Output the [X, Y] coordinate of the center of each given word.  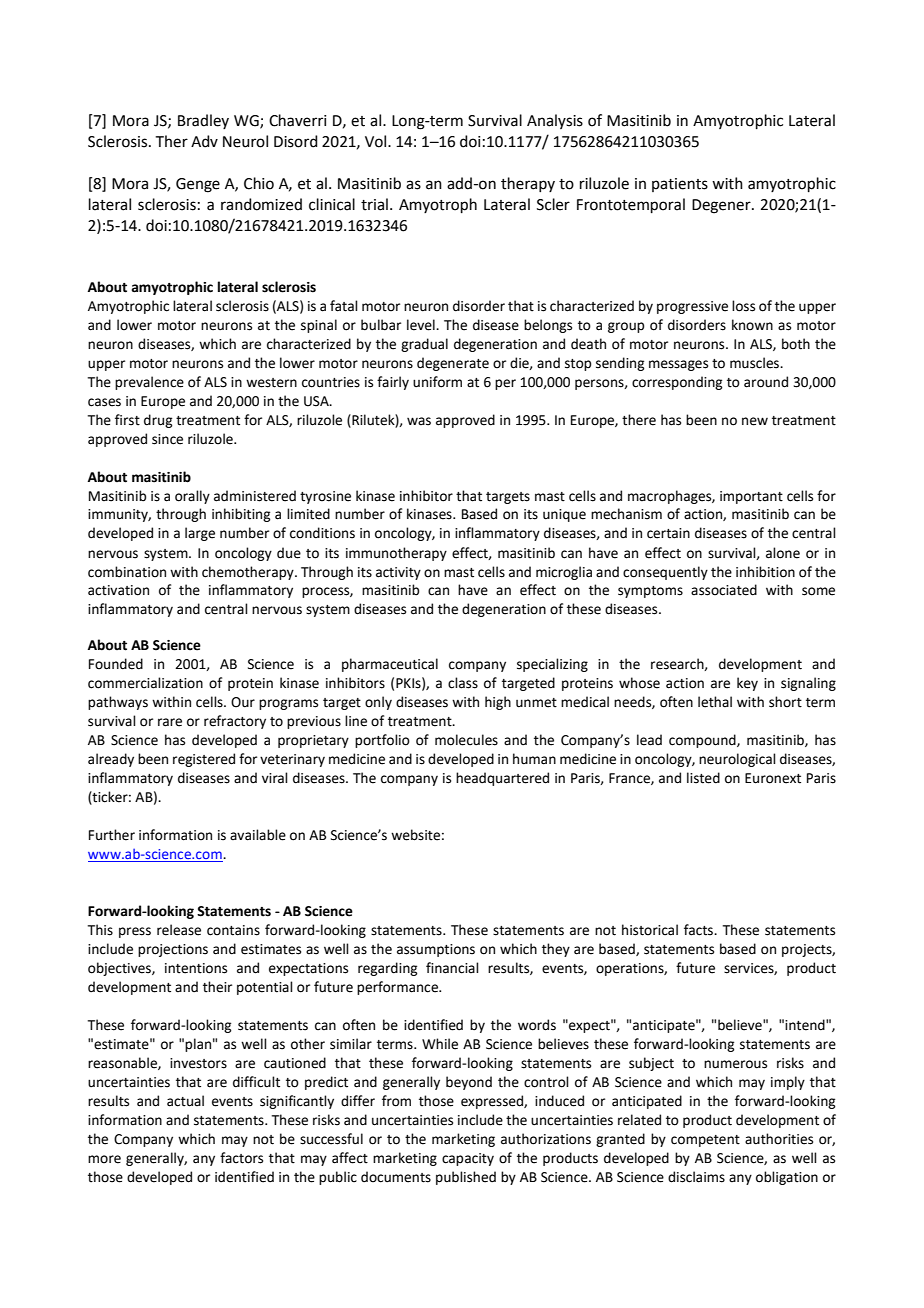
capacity [468, 1159]
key [747, 684]
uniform [437, 382]
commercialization [145, 683]
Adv [204, 141]
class [463, 683]
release [179, 930]
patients [680, 185]
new [755, 421]
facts [700, 930]
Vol [377, 141]
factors [241, 1158]
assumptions [436, 950]
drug [158, 421]
